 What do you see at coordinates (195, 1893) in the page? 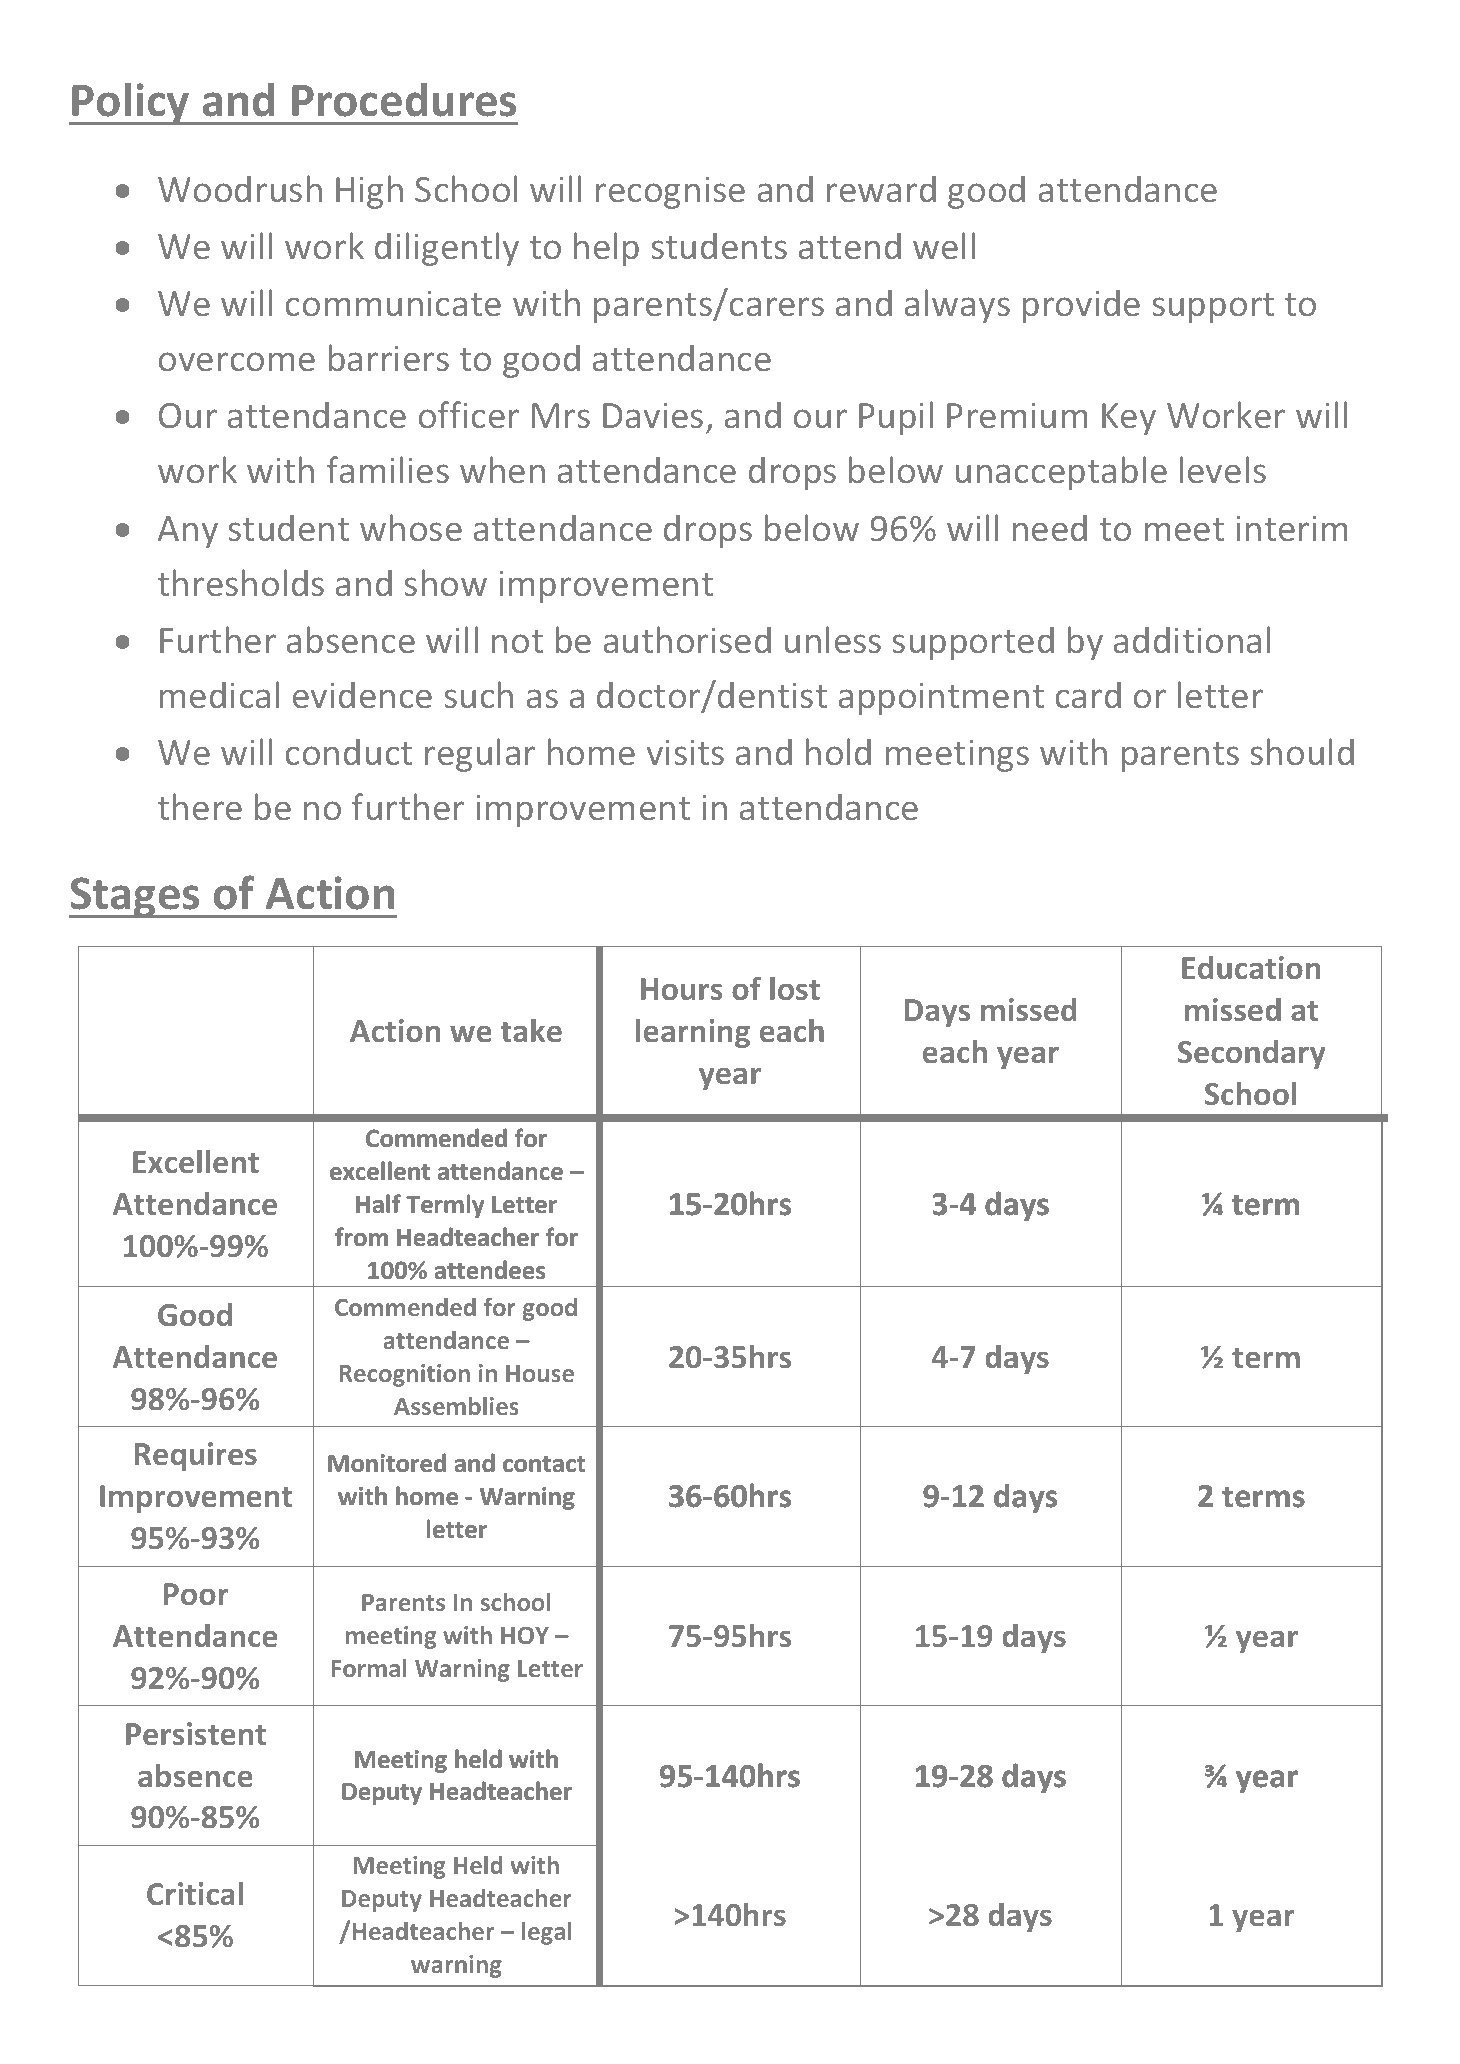
I see `Critical` at bounding box center [195, 1893].
